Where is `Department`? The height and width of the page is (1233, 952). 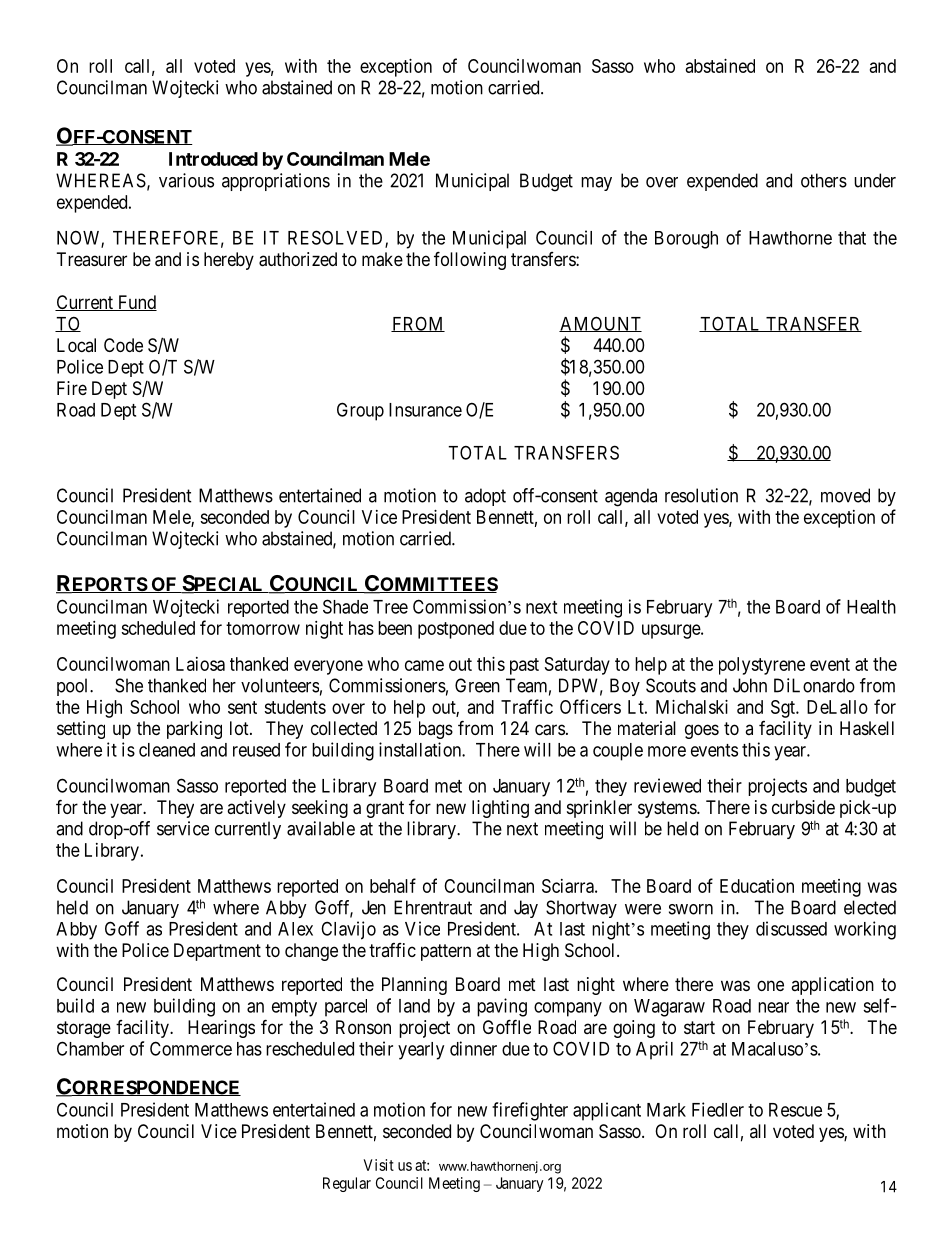
Department is located at coordinates (217, 952).
